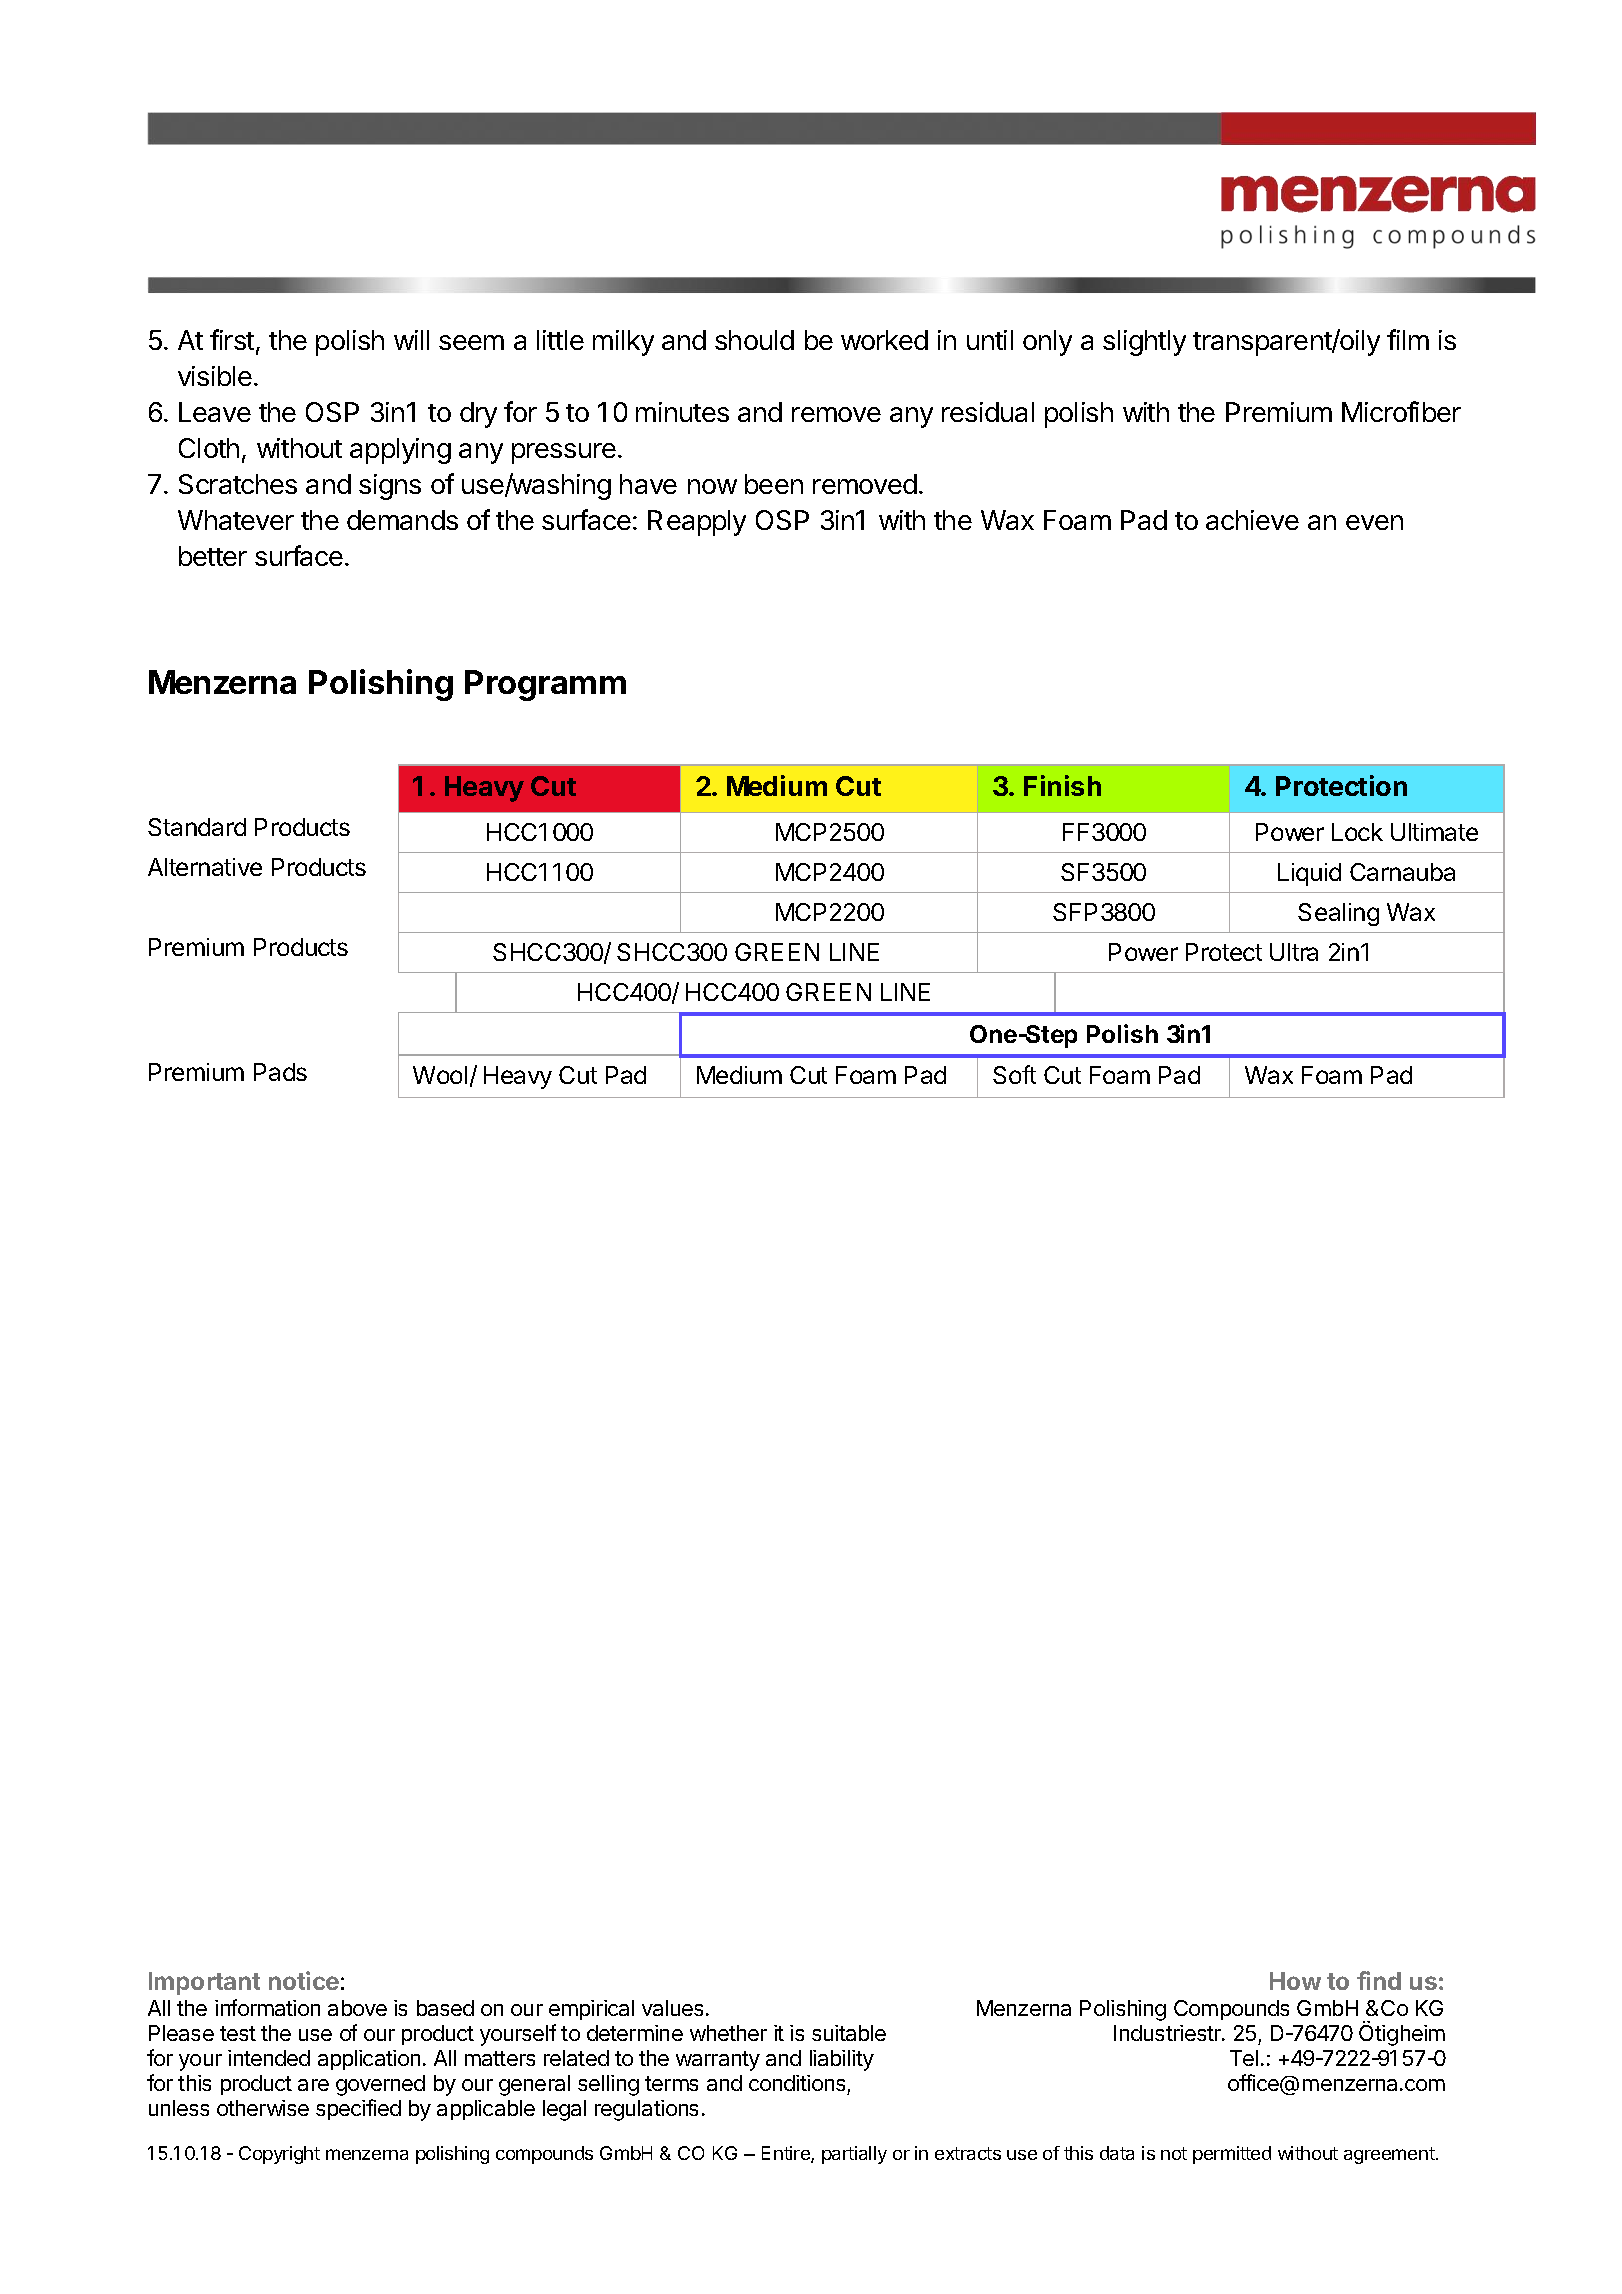 The height and width of the screenshot is (2294, 1622). What do you see at coordinates (797, 2083) in the screenshot?
I see `conditions` at bounding box center [797, 2083].
